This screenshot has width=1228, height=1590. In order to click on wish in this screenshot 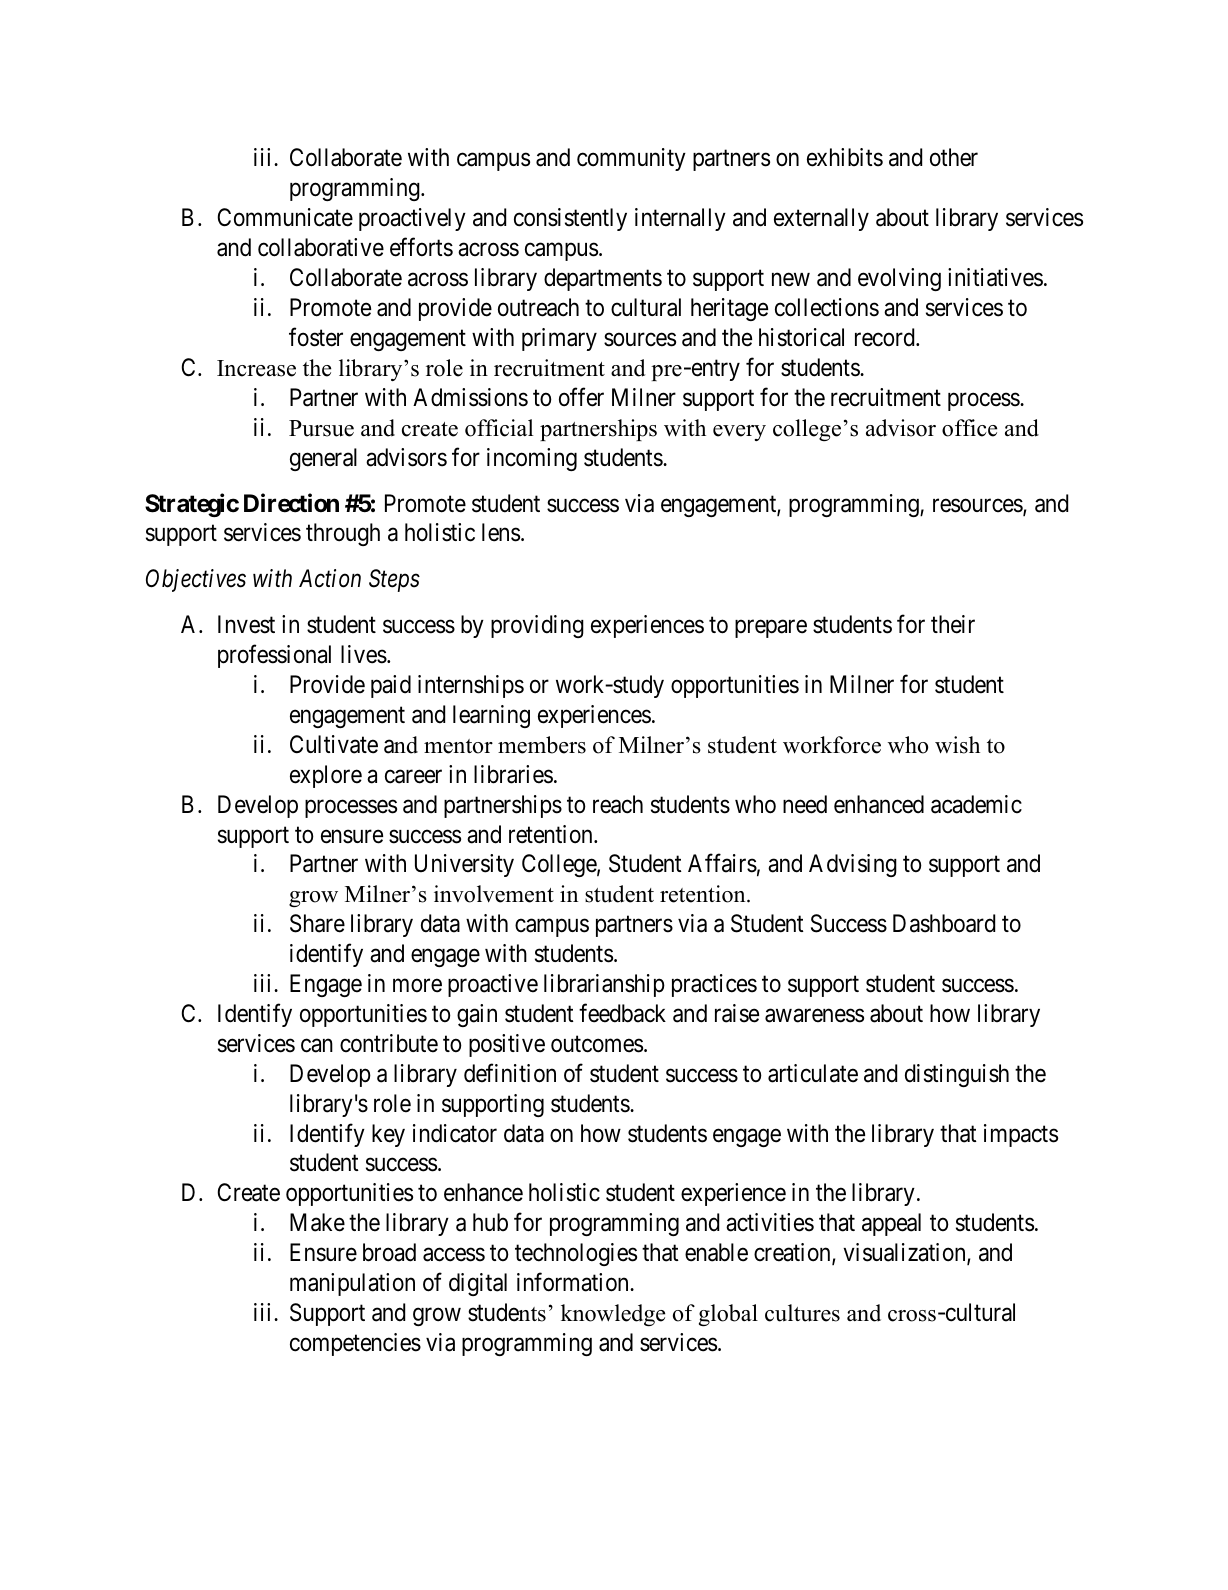, I will do `click(957, 745)`.
